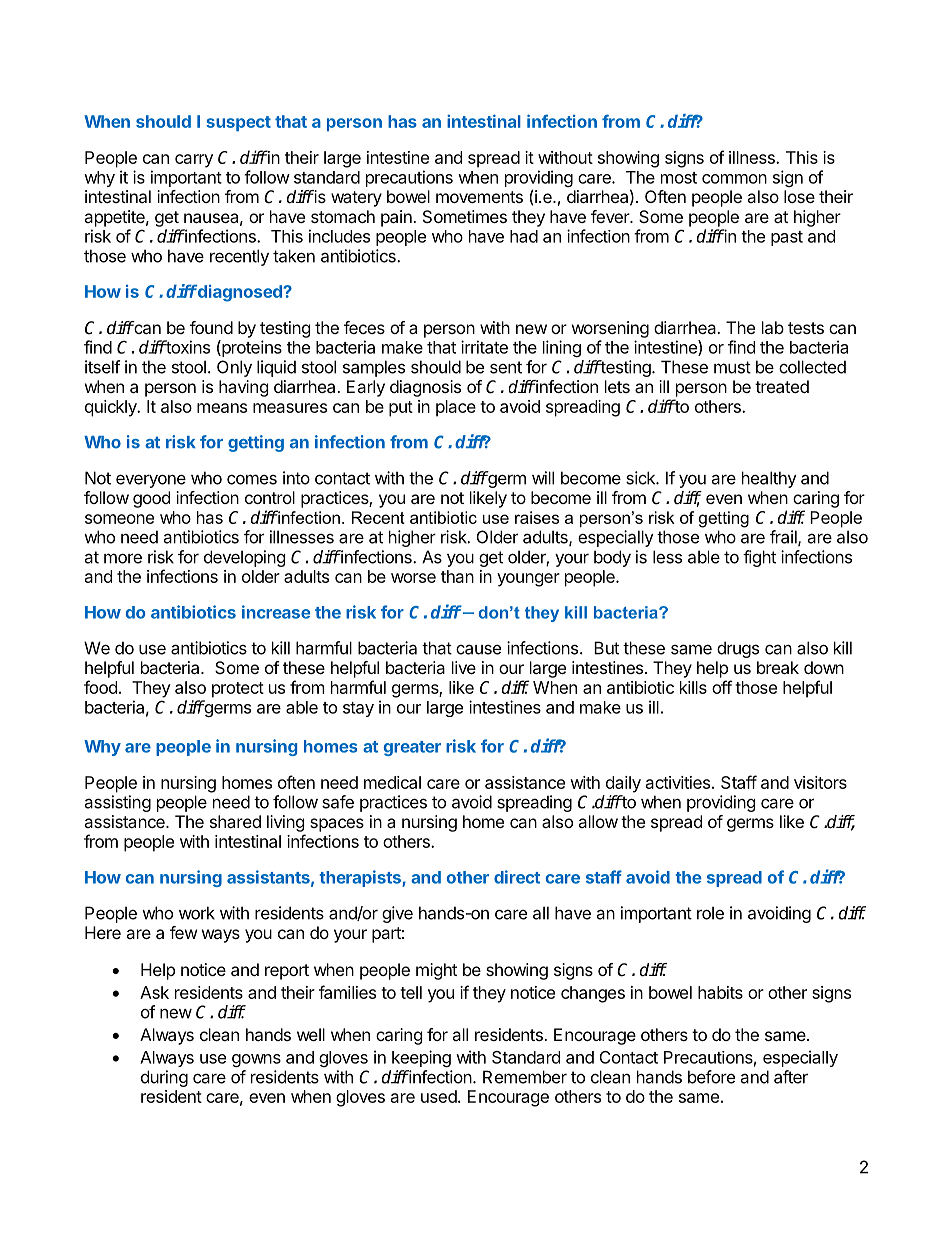 The height and width of the image is (1233, 952). I want to click on greater, so click(412, 748).
